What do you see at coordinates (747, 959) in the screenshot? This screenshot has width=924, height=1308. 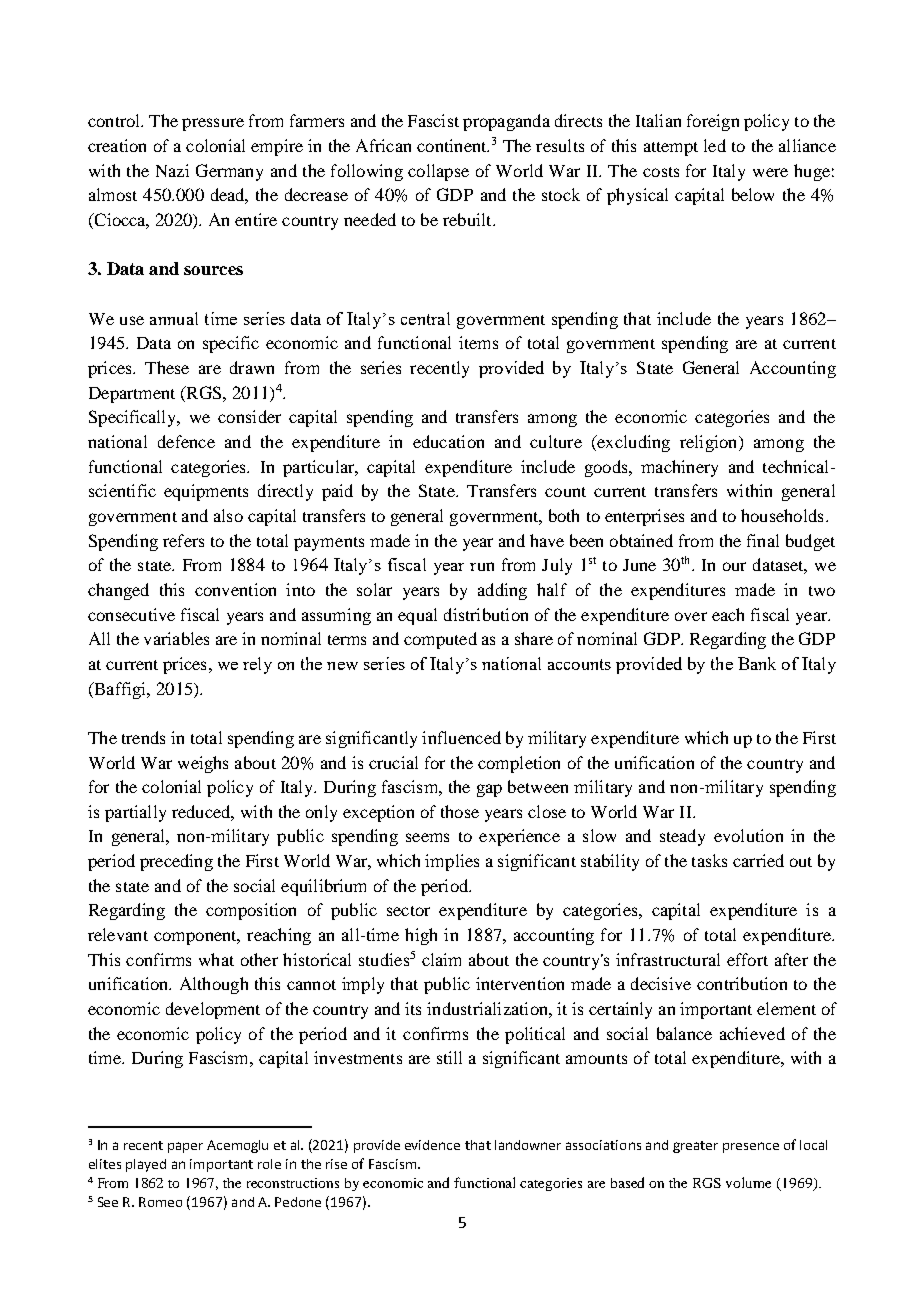 I see `effort` at bounding box center [747, 959].
